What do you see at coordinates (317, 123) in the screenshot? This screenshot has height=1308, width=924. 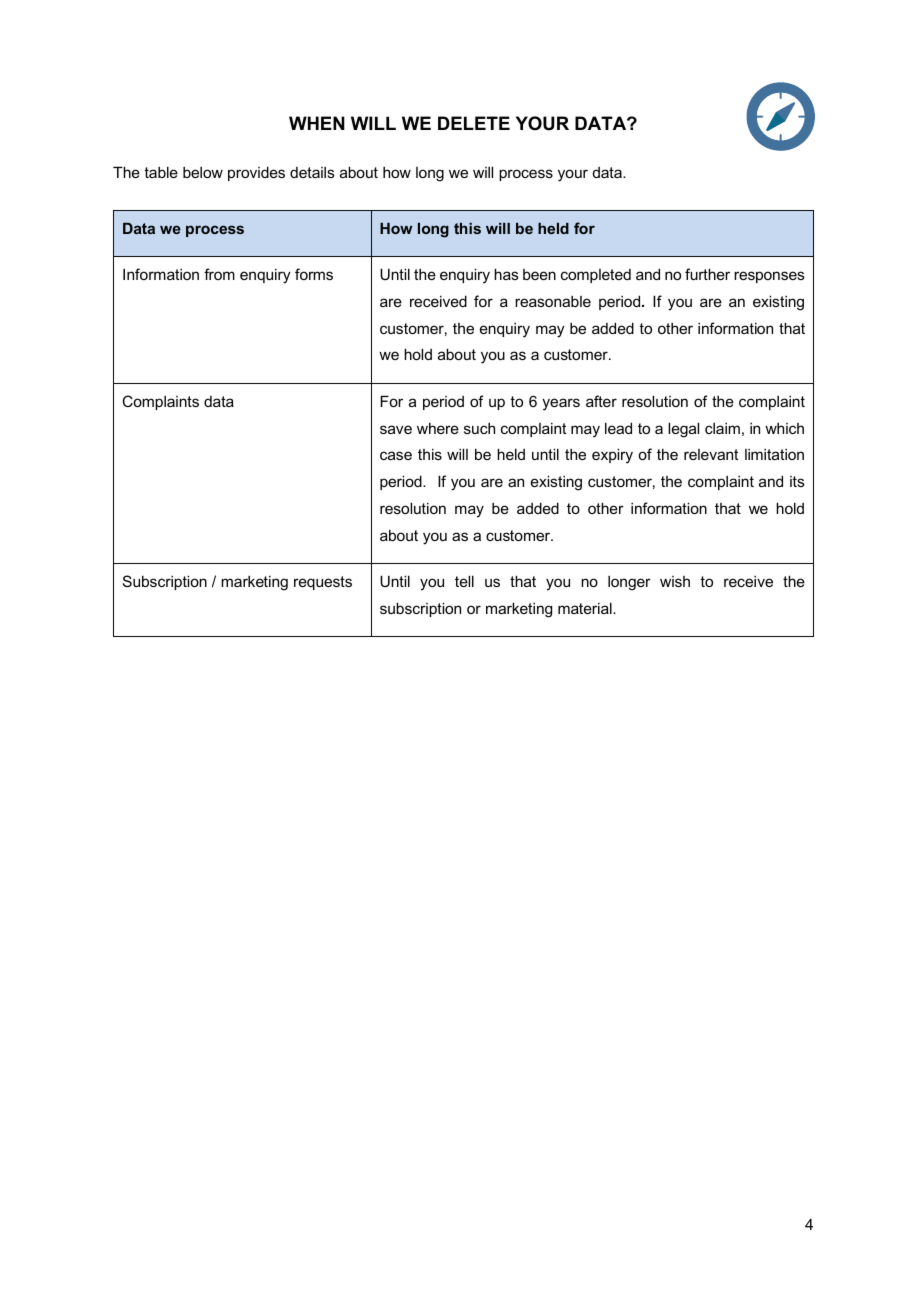 I see `WHEN` at bounding box center [317, 123].
